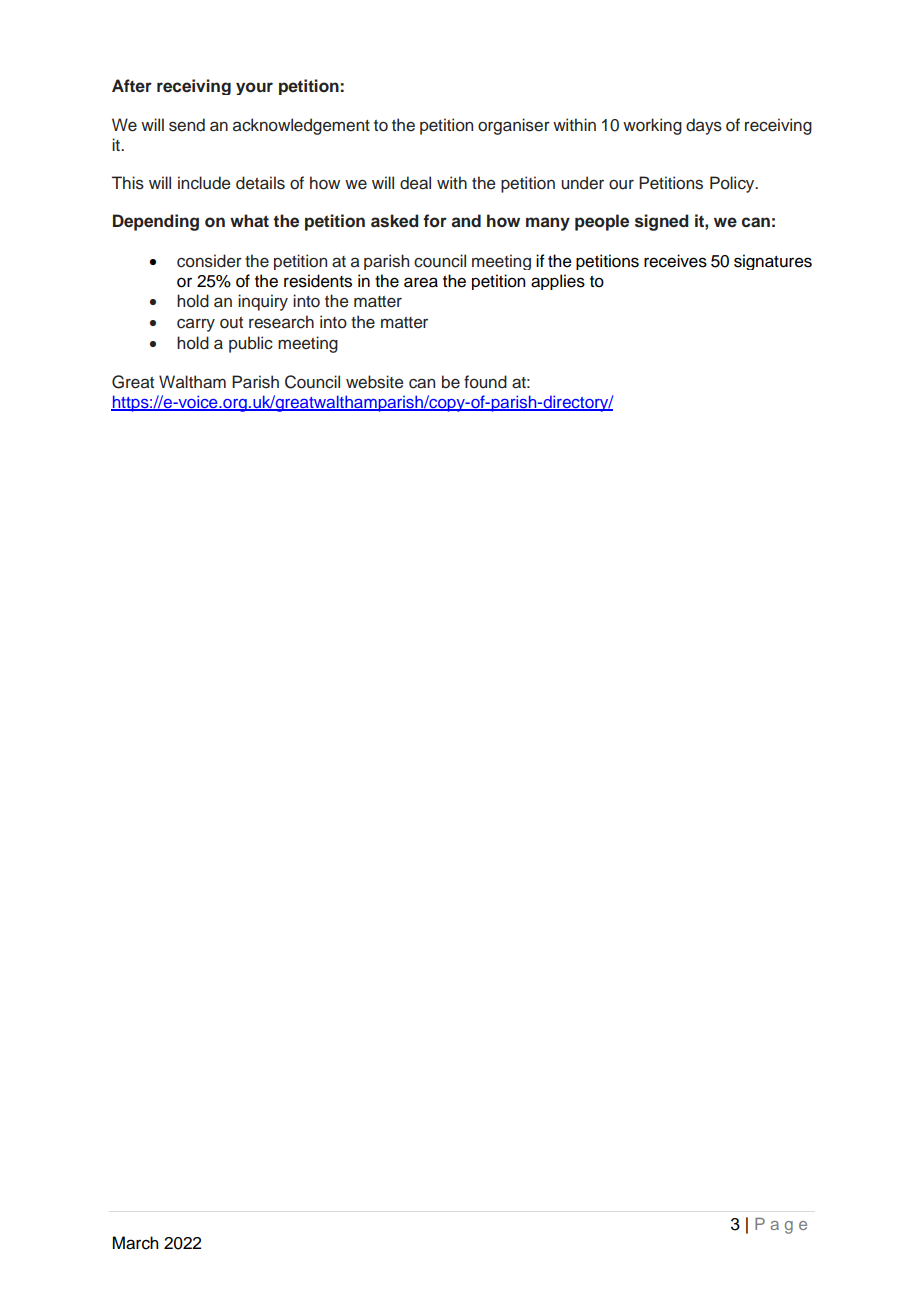  I want to click on research, so click(281, 322).
